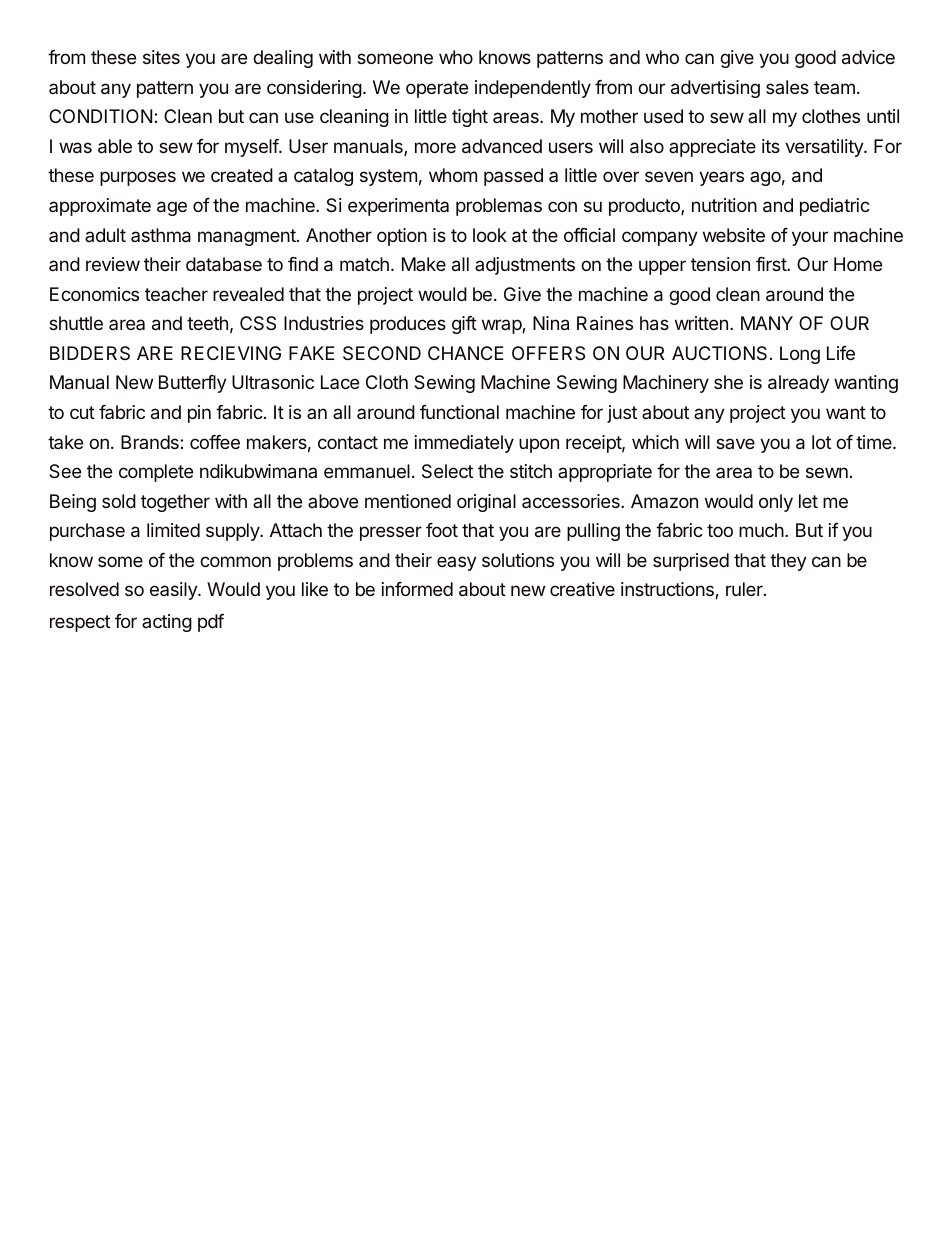 The image size is (952, 1233). Describe the element at coordinates (464, 444) in the screenshot. I see `immediately` at that location.
